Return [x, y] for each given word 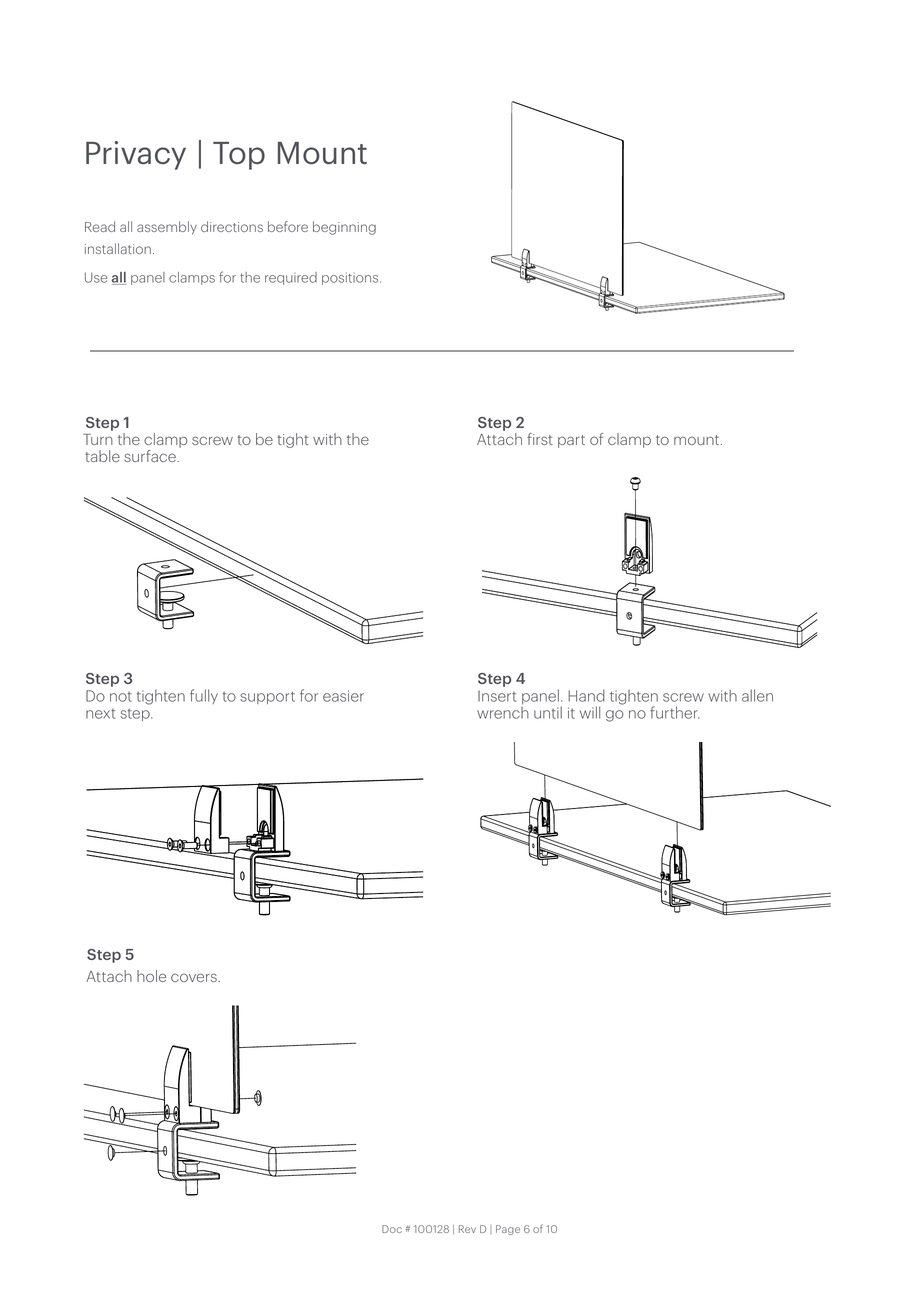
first [540, 439]
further [674, 712]
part [571, 441]
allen [757, 695]
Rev [467, 1229]
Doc [392, 1229]
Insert [497, 696]
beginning [344, 228]
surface [151, 456]
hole [151, 976]
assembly [167, 228]
